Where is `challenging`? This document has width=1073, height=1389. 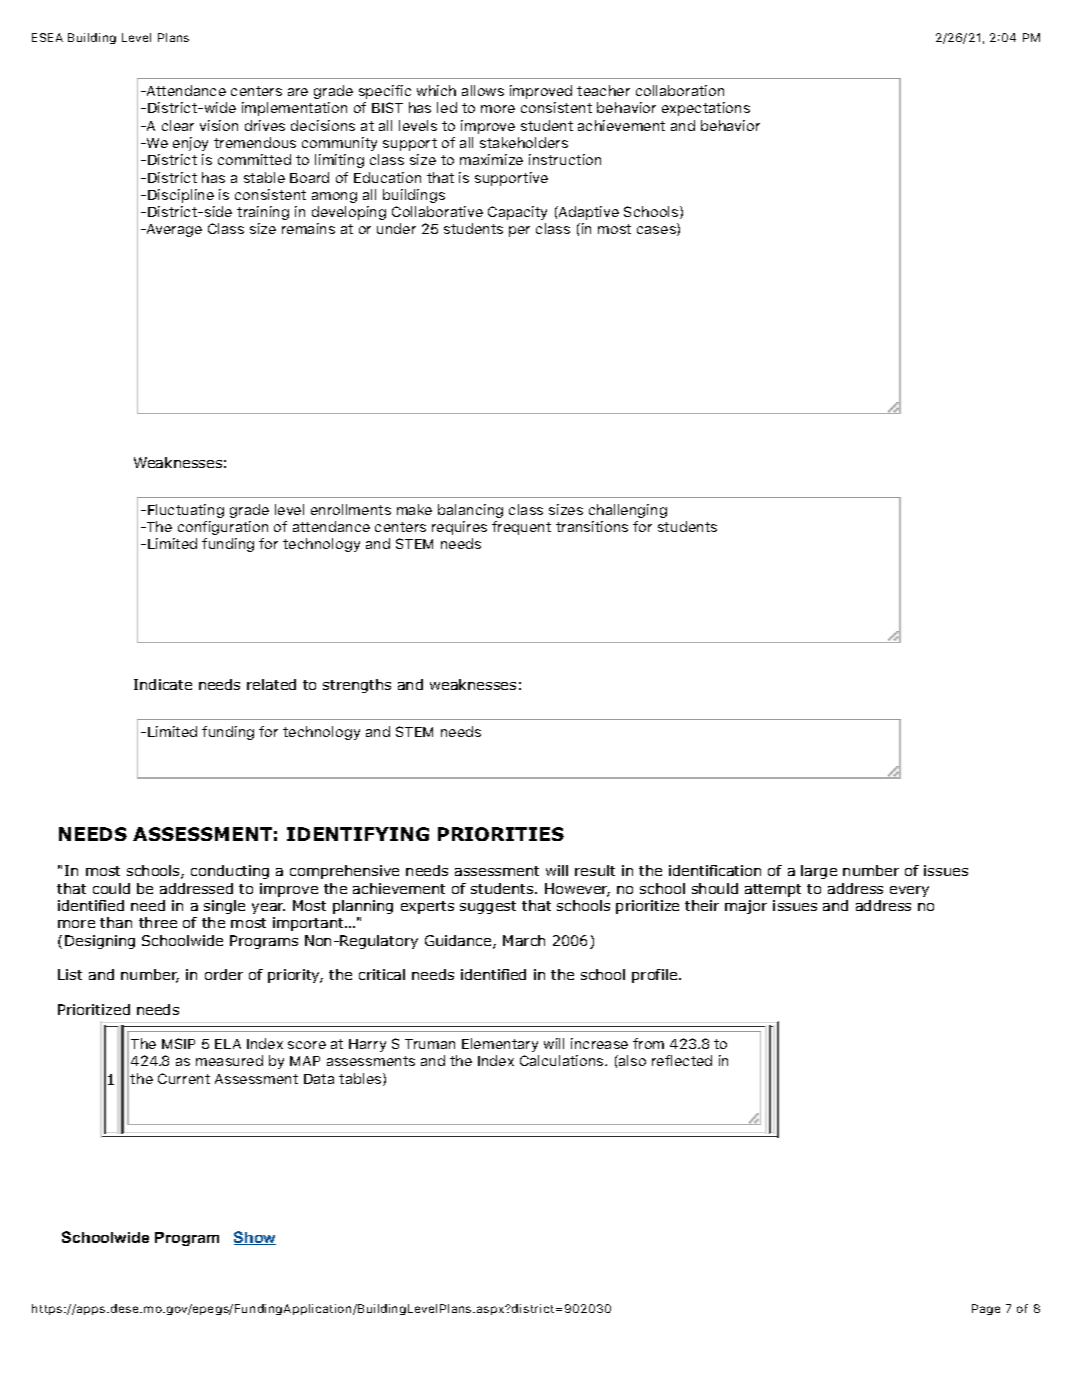 challenging is located at coordinates (628, 511).
